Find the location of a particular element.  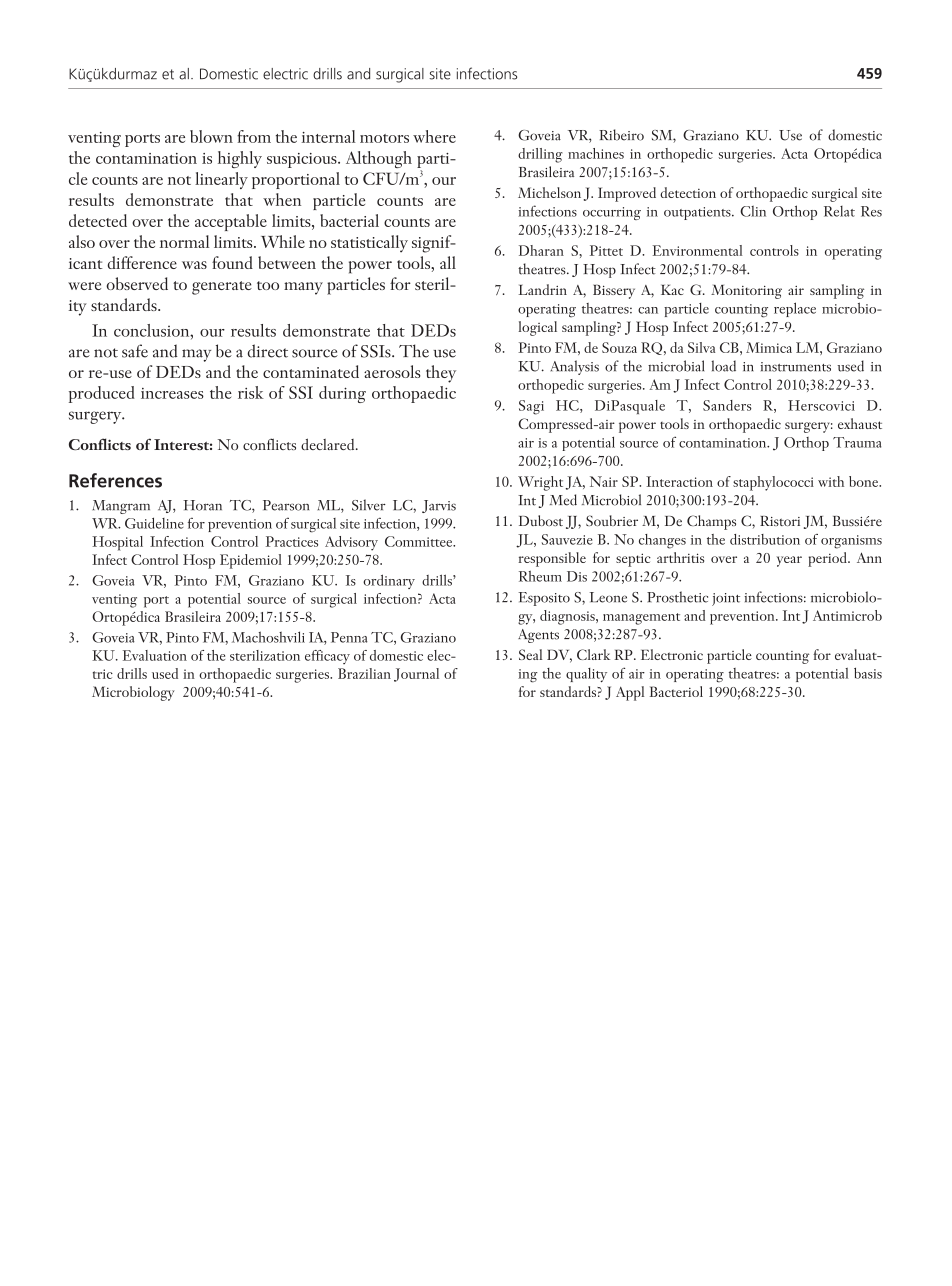

they is located at coordinates (441, 374).
